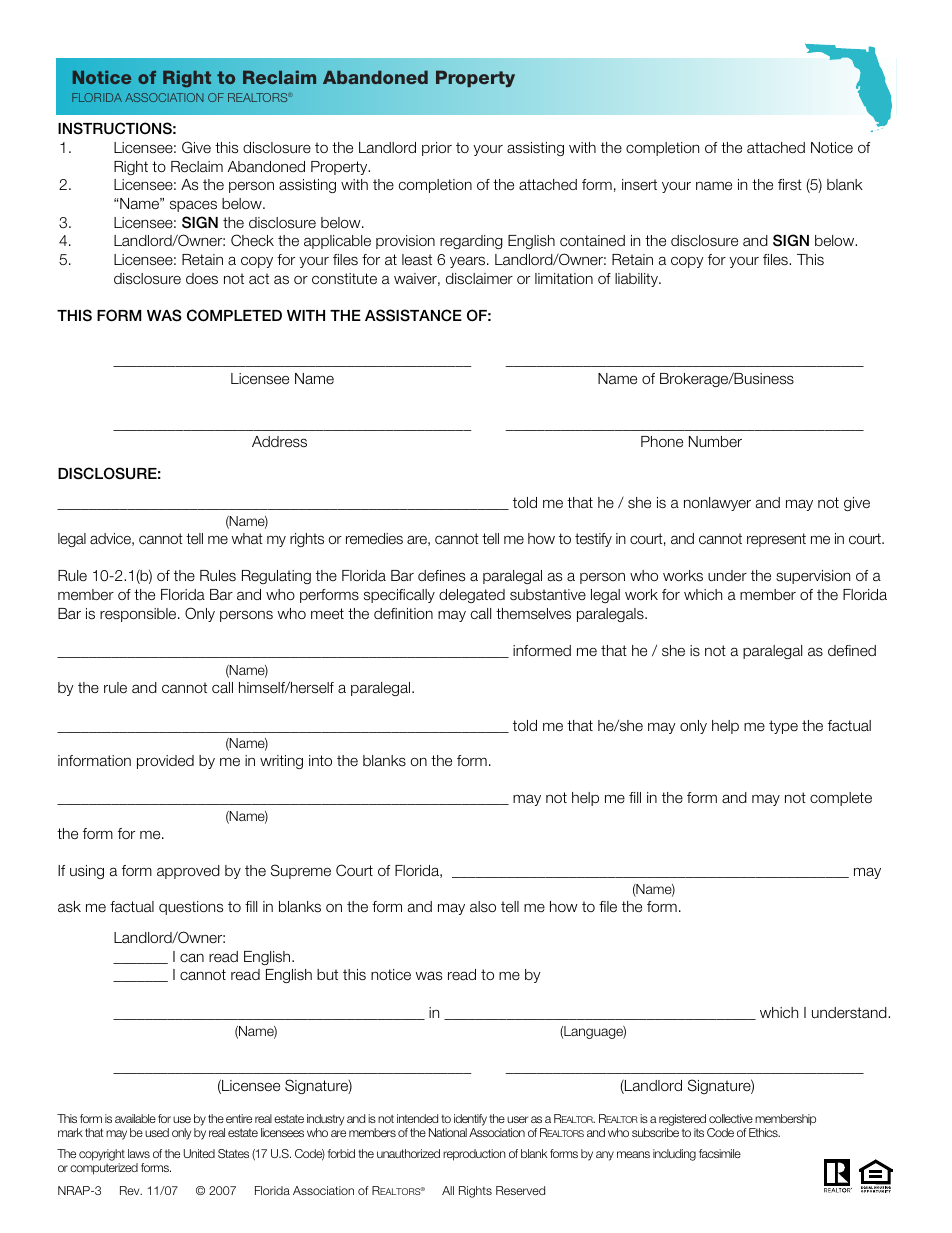  What do you see at coordinates (783, 727) in the page?
I see `type` at bounding box center [783, 727].
